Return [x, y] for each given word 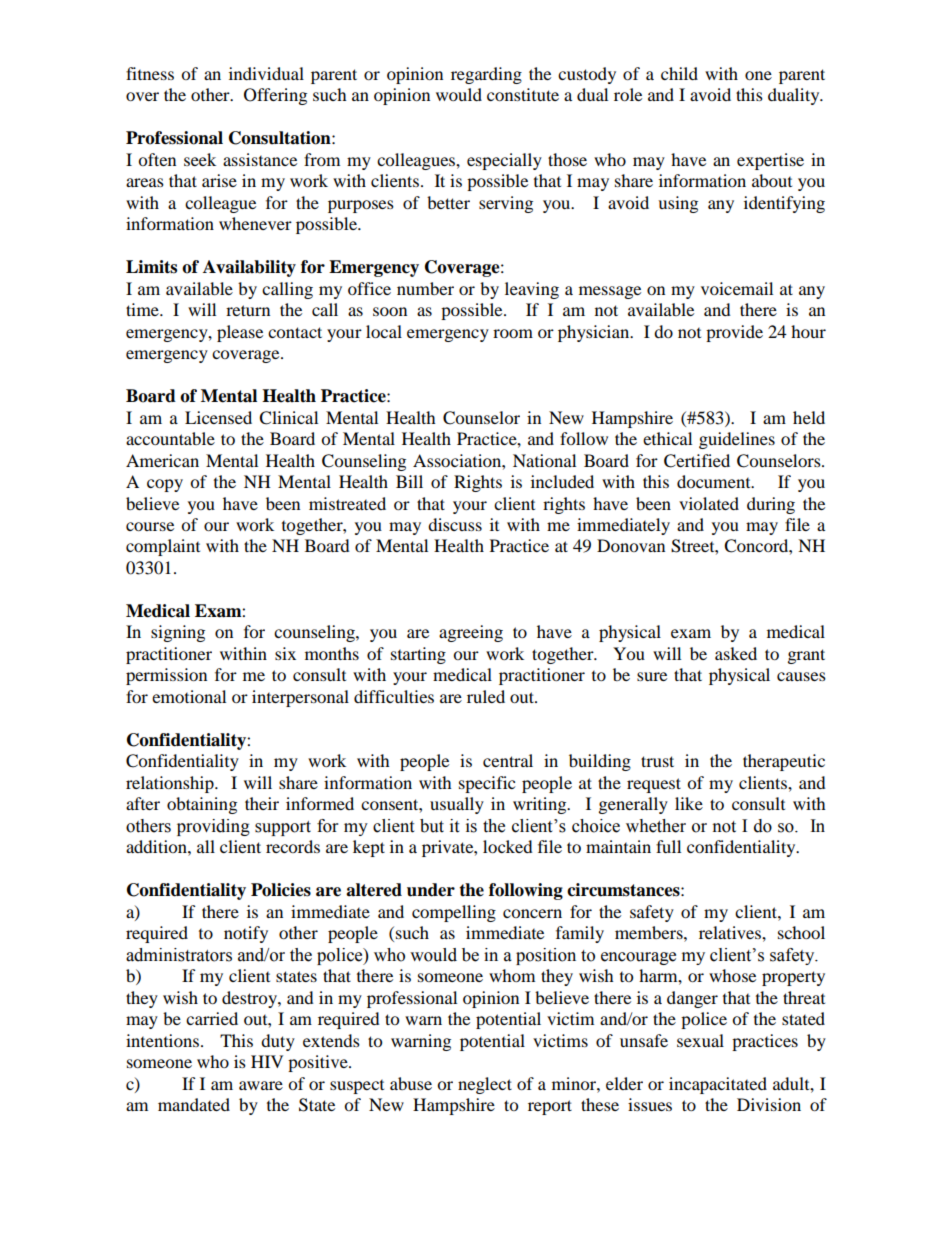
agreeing [471, 633]
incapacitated [718, 1085]
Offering [275, 96]
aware [261, 1085]
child [679, 73]
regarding [486, 75]
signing [178, 633]
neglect [485, 1085]
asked [736, 653]
